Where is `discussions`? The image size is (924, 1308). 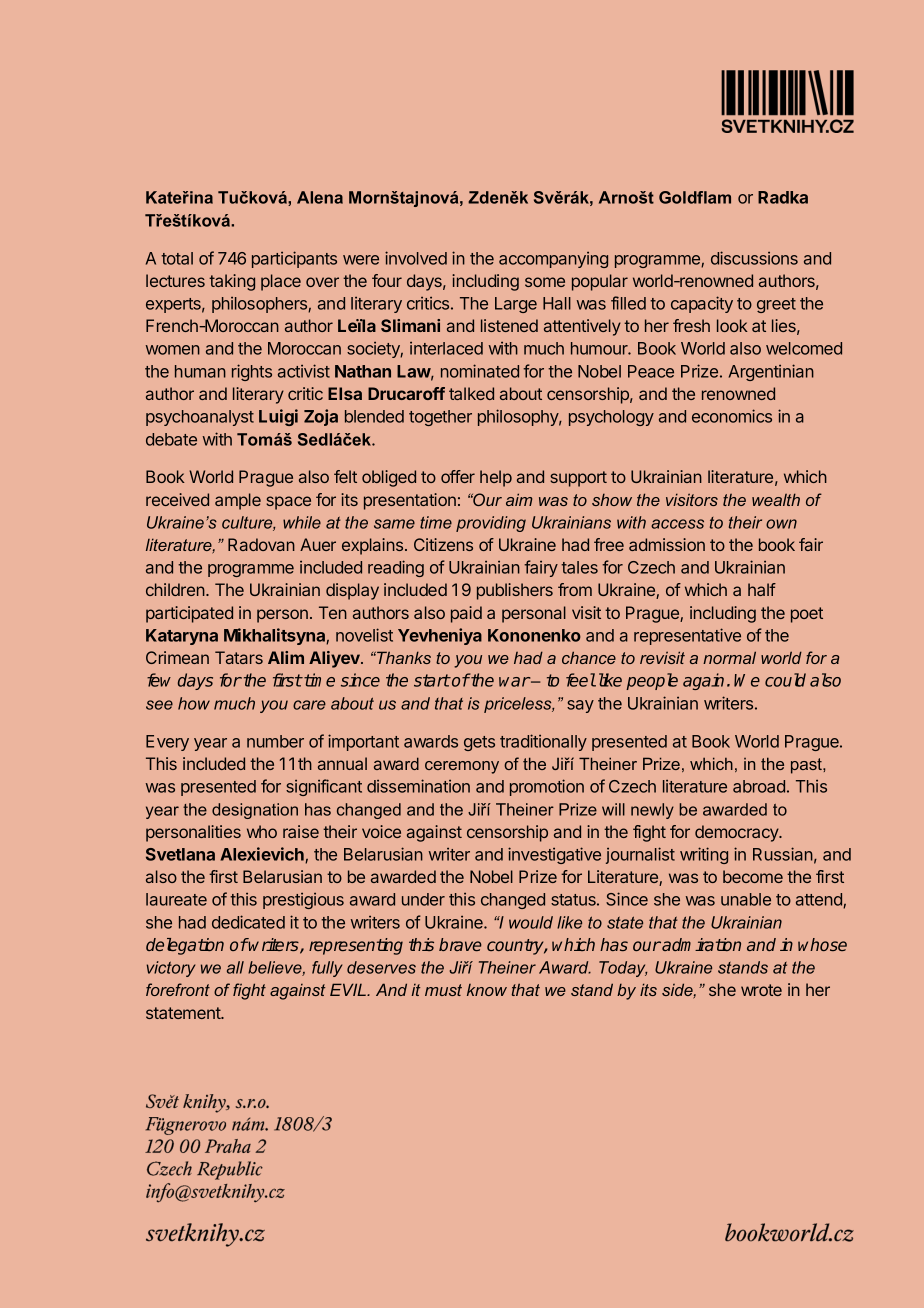
discussions is located at coordinates (754, 258).
